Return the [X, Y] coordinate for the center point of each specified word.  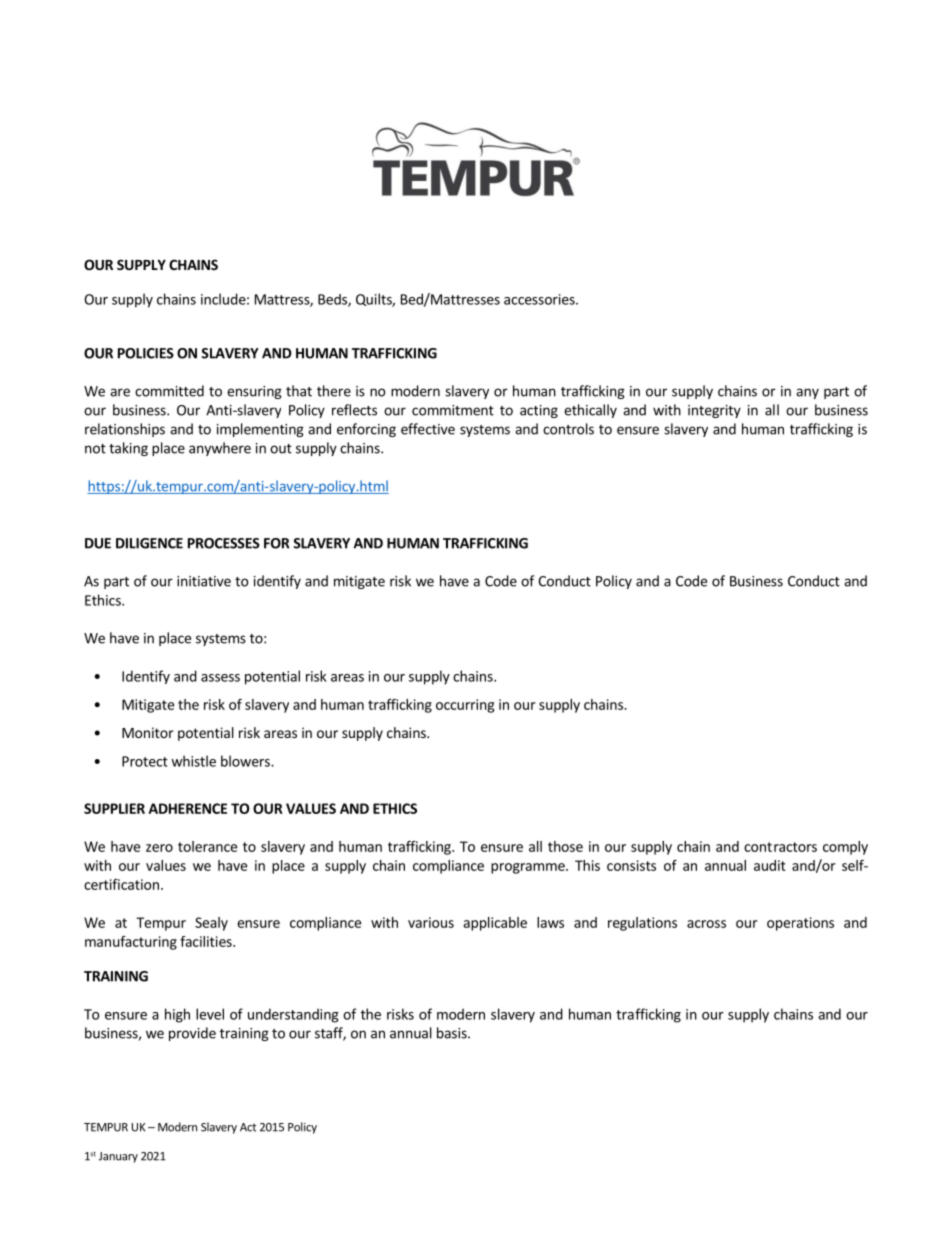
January [118, 1157]
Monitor [148, 732]
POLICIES [146, 353]
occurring [465, 706]
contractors [780, 847]
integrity [714, 411]
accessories [540, 299]
